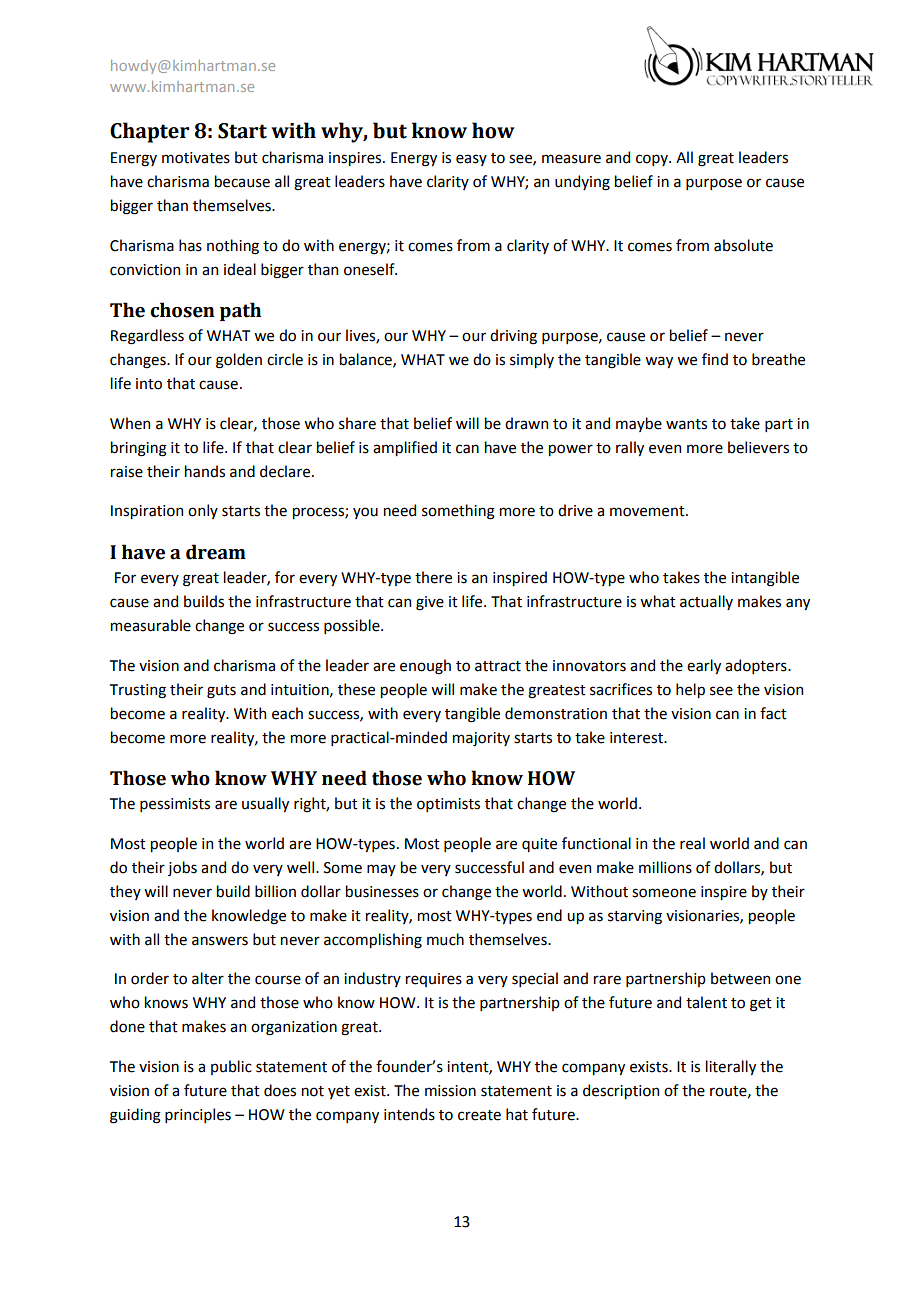  Describe the element at coordinates (653, 160) in the screenshot. I see `copy` at that location.
